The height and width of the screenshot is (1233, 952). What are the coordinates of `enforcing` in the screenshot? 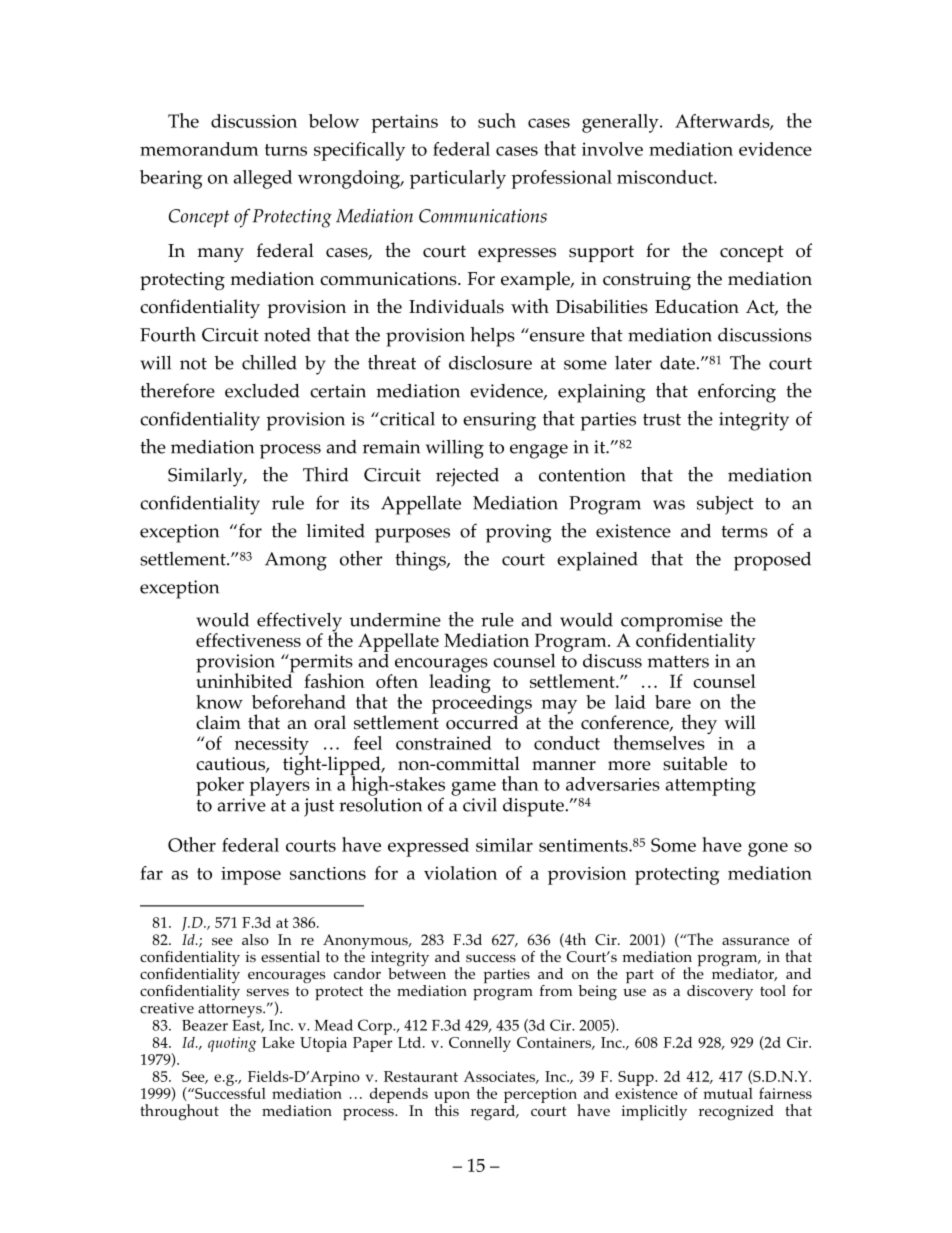 It's located at (737, 393).
